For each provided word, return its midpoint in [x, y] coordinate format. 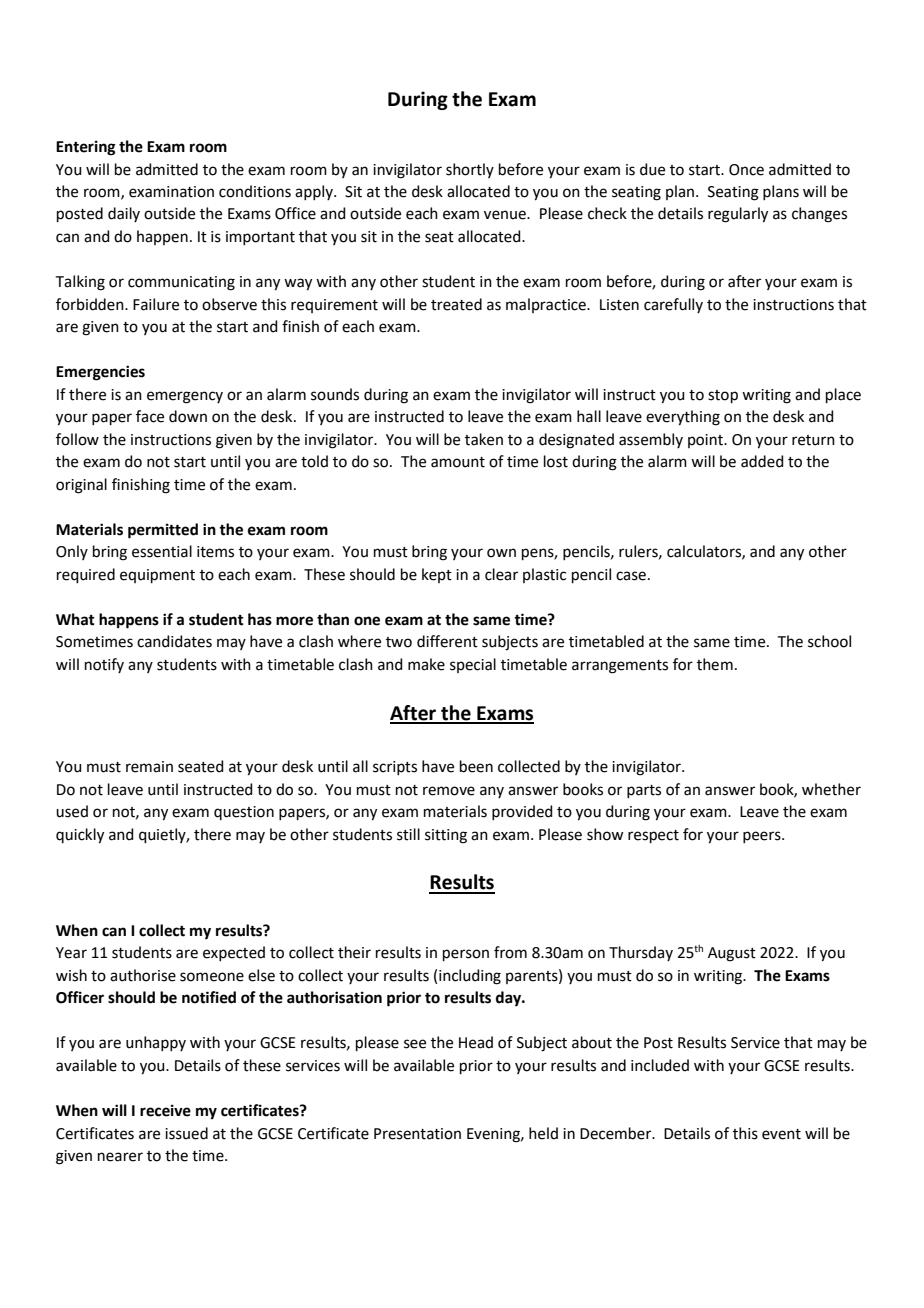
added [762, 461]
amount [458, 462]
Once [746, 170]
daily [124, 214]
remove [449, 791]
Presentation [417, 1134]
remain [149, 767]
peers [763, 837]
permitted [163, 531]
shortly [470, 170]
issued [186, 1133]
